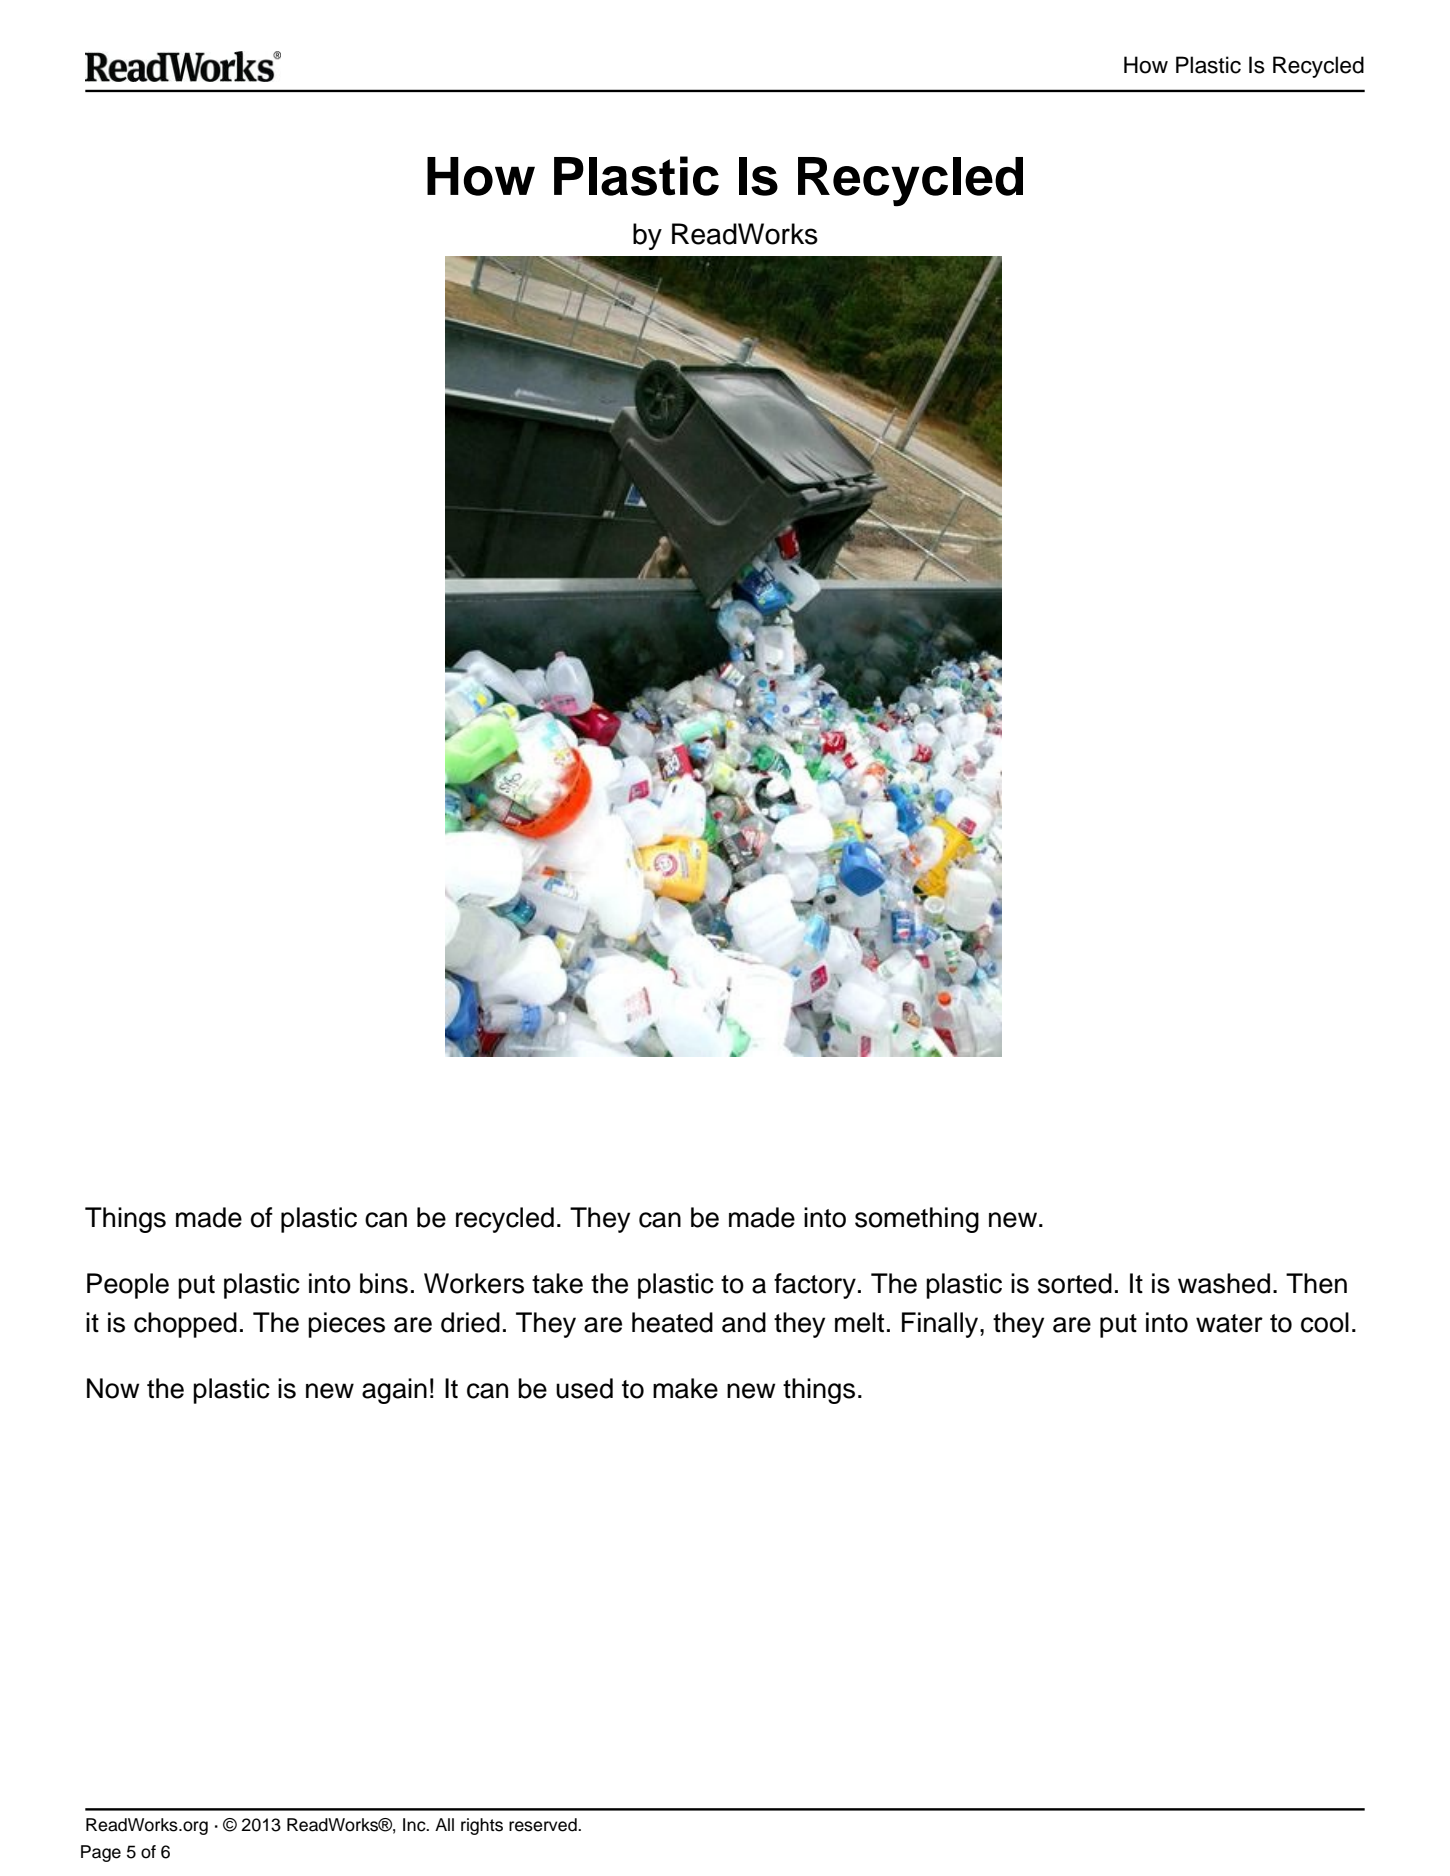  Describe the element at coordinates (584, 1388) in the document. I see `used` at that location.
